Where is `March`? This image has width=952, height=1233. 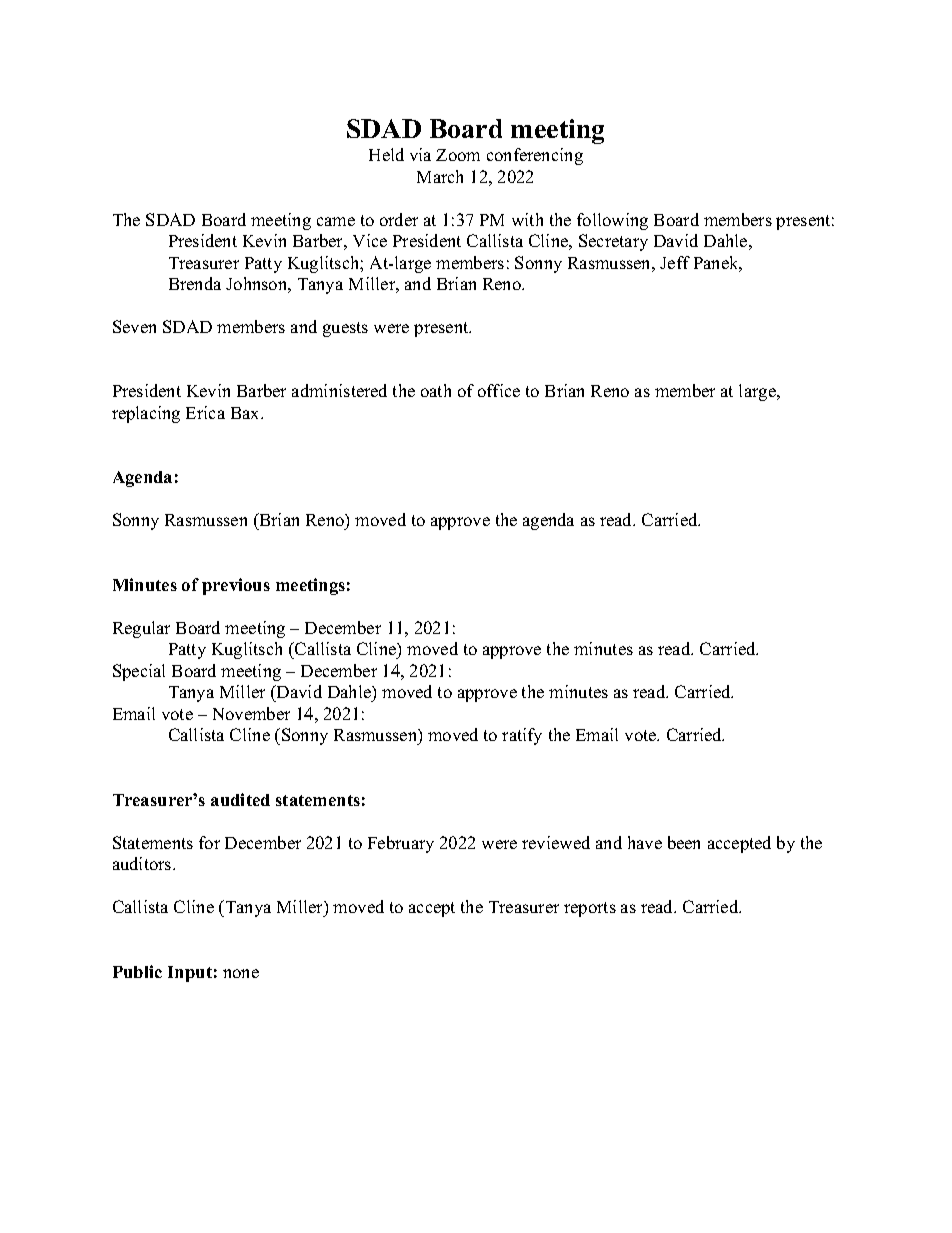
March is located at coordinates (440, 176).
